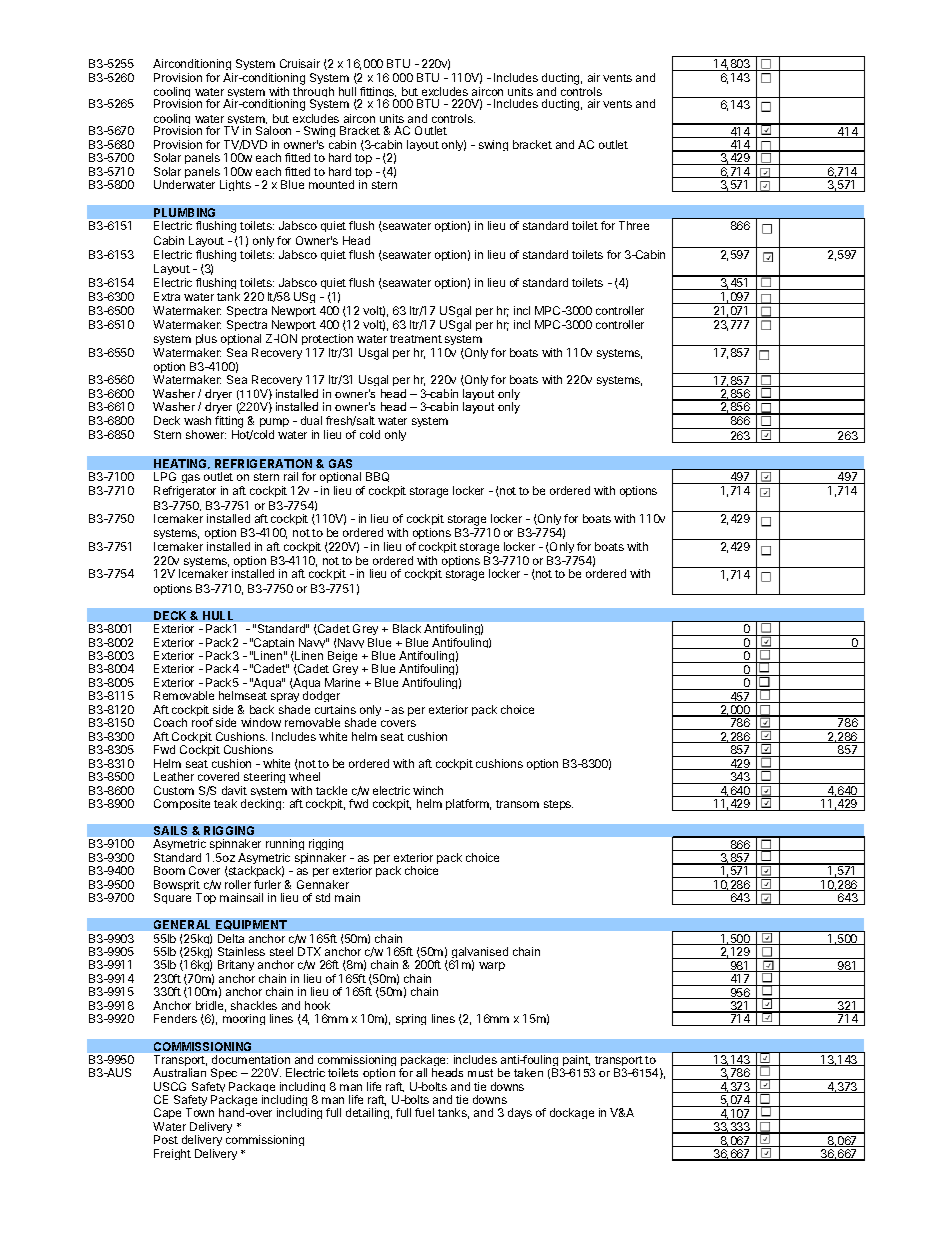  I want to click on BBQ, so click(377, 477).
